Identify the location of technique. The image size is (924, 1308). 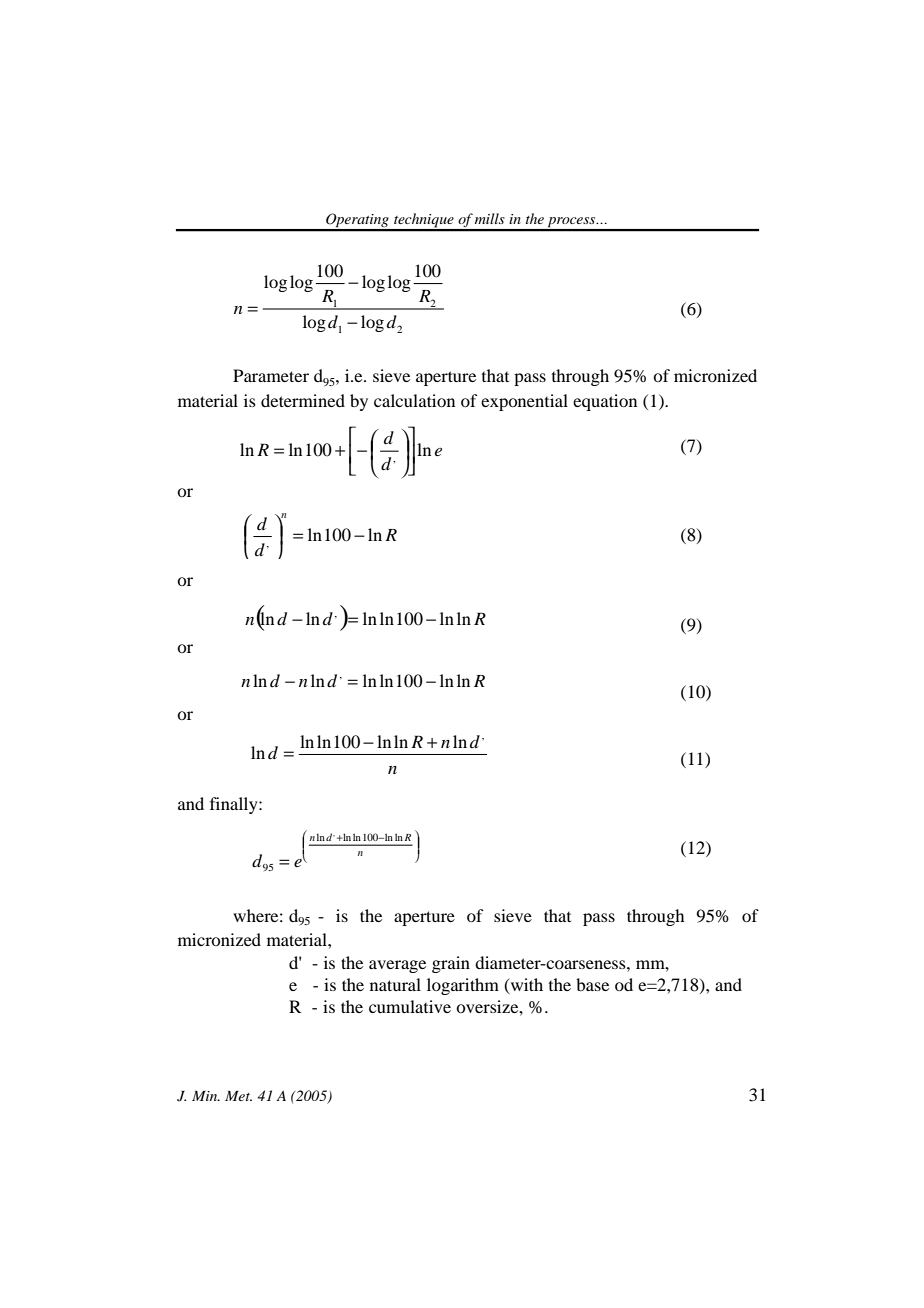
(424, 221).
